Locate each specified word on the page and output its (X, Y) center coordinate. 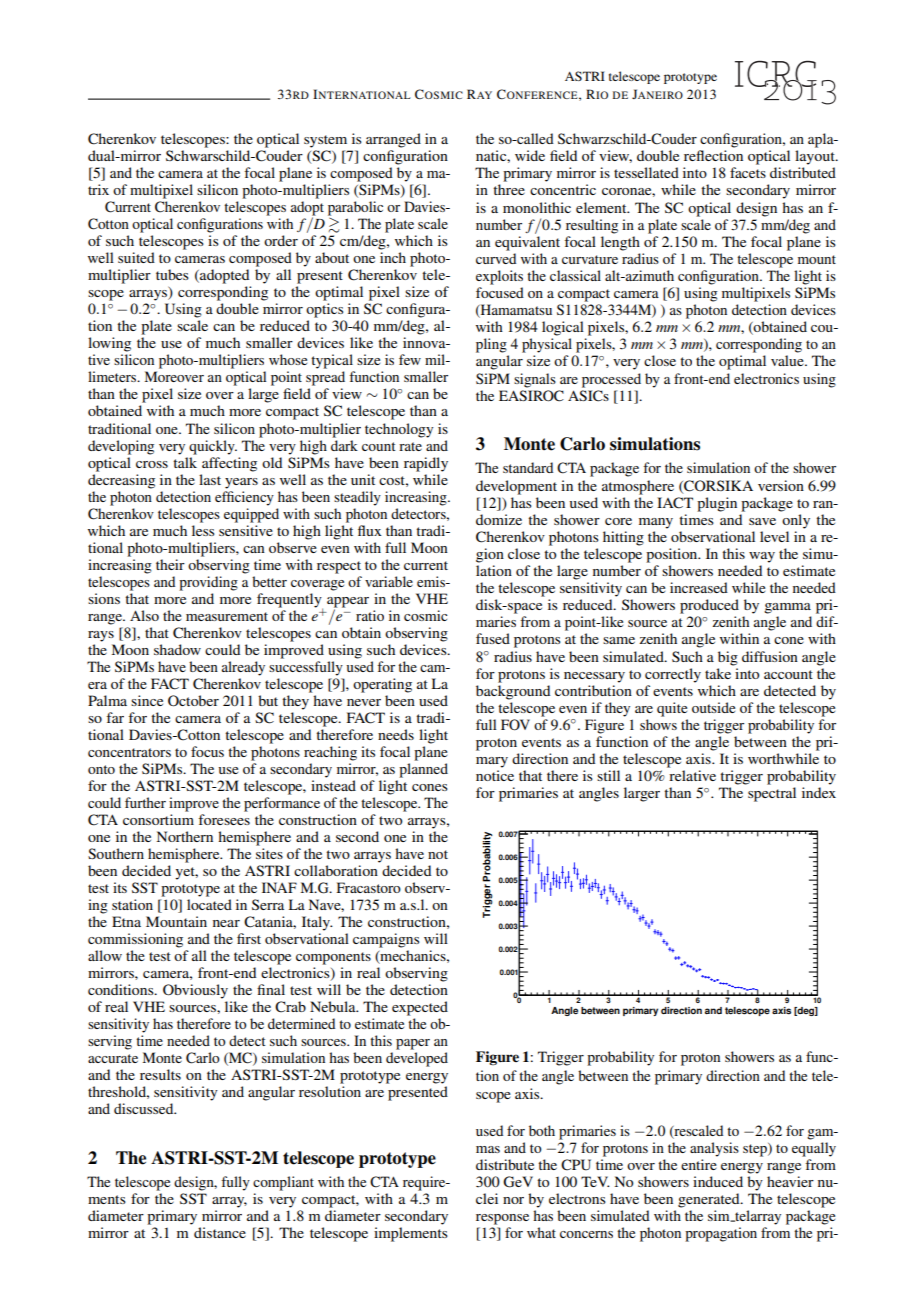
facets (748, 172)
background (513, 692)
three (509, 189)
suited (136, 257)
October (193, 701)
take (718, 673)
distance (220, 1232)
